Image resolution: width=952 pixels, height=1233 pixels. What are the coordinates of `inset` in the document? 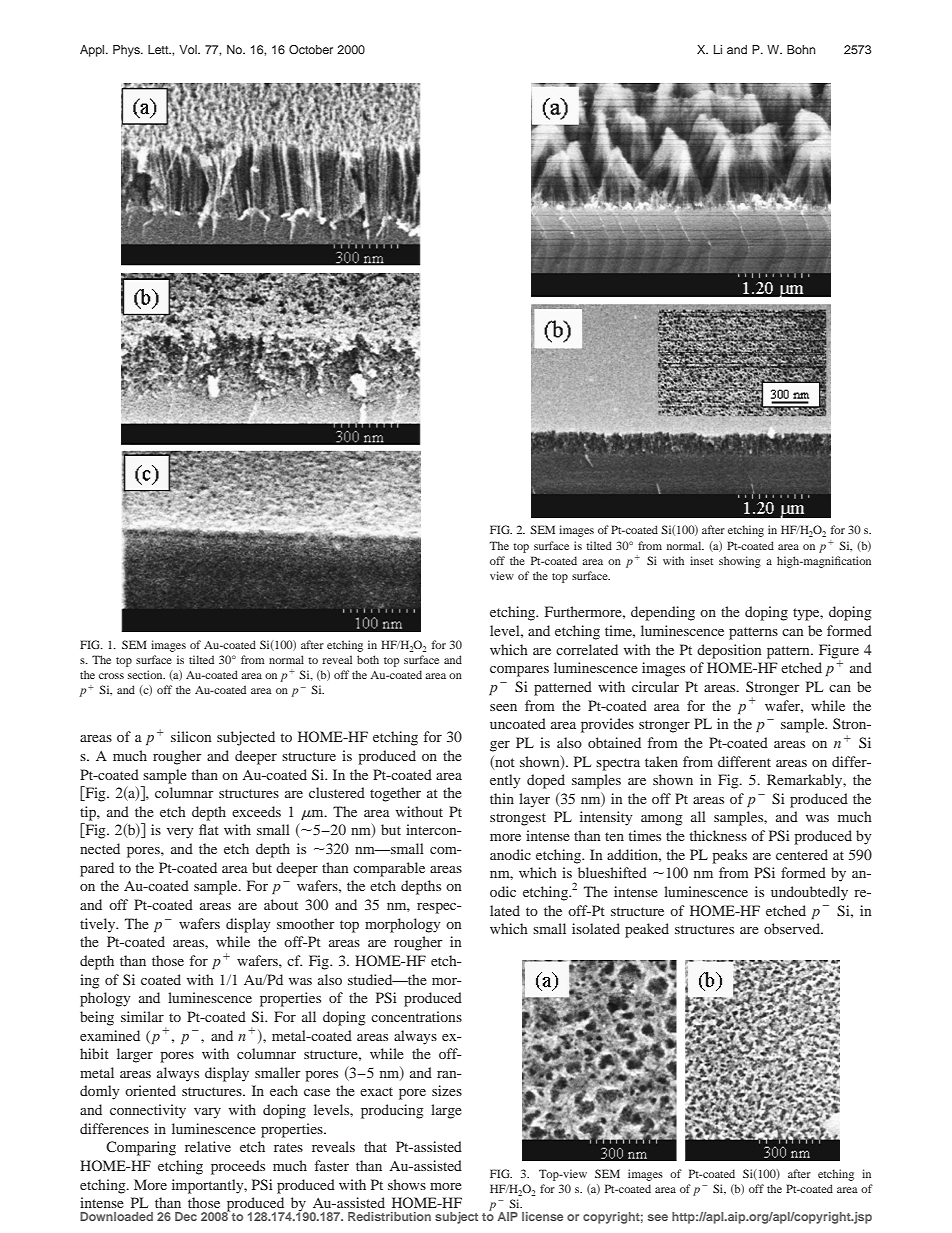 It's located at (701, 560).
